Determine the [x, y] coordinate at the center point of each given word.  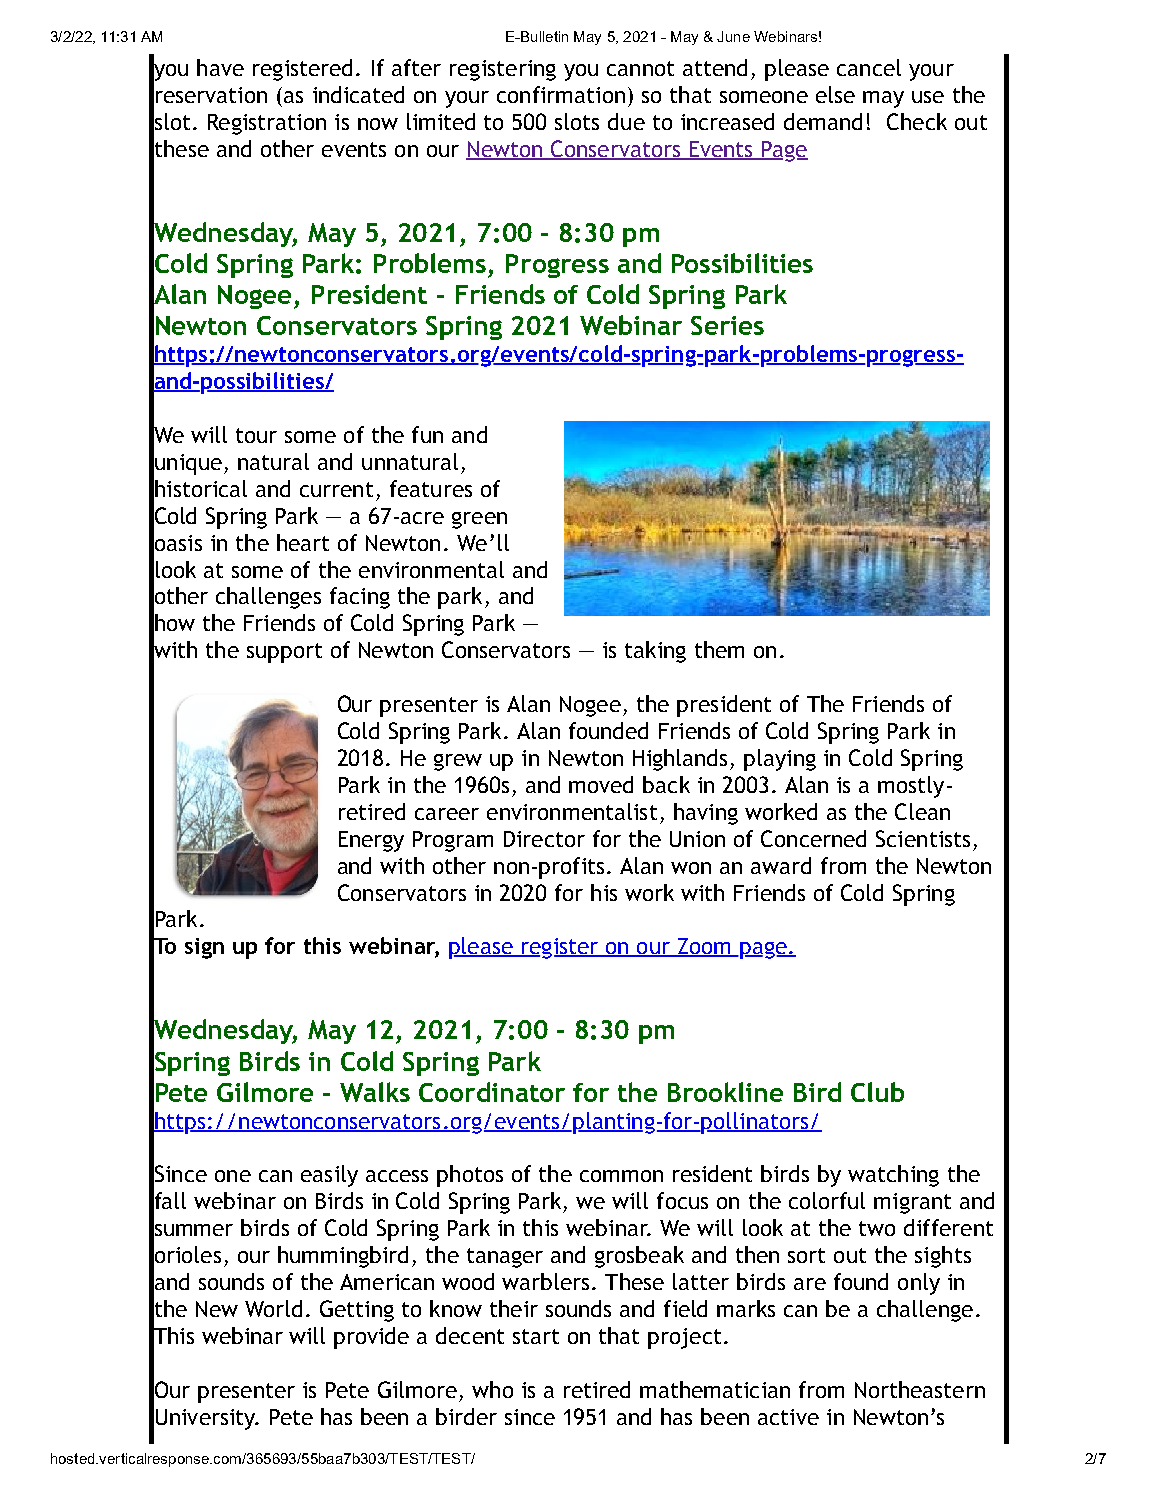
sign [204, 948]
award [781, 865]
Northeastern [920, 1389]
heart [303, 542]
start [536, 1336]
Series [727, 325]
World [273, 1308]
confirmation [561, 94]
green [479, 520]
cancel [869, 67]
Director [544, 839]
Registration [267, 124]
